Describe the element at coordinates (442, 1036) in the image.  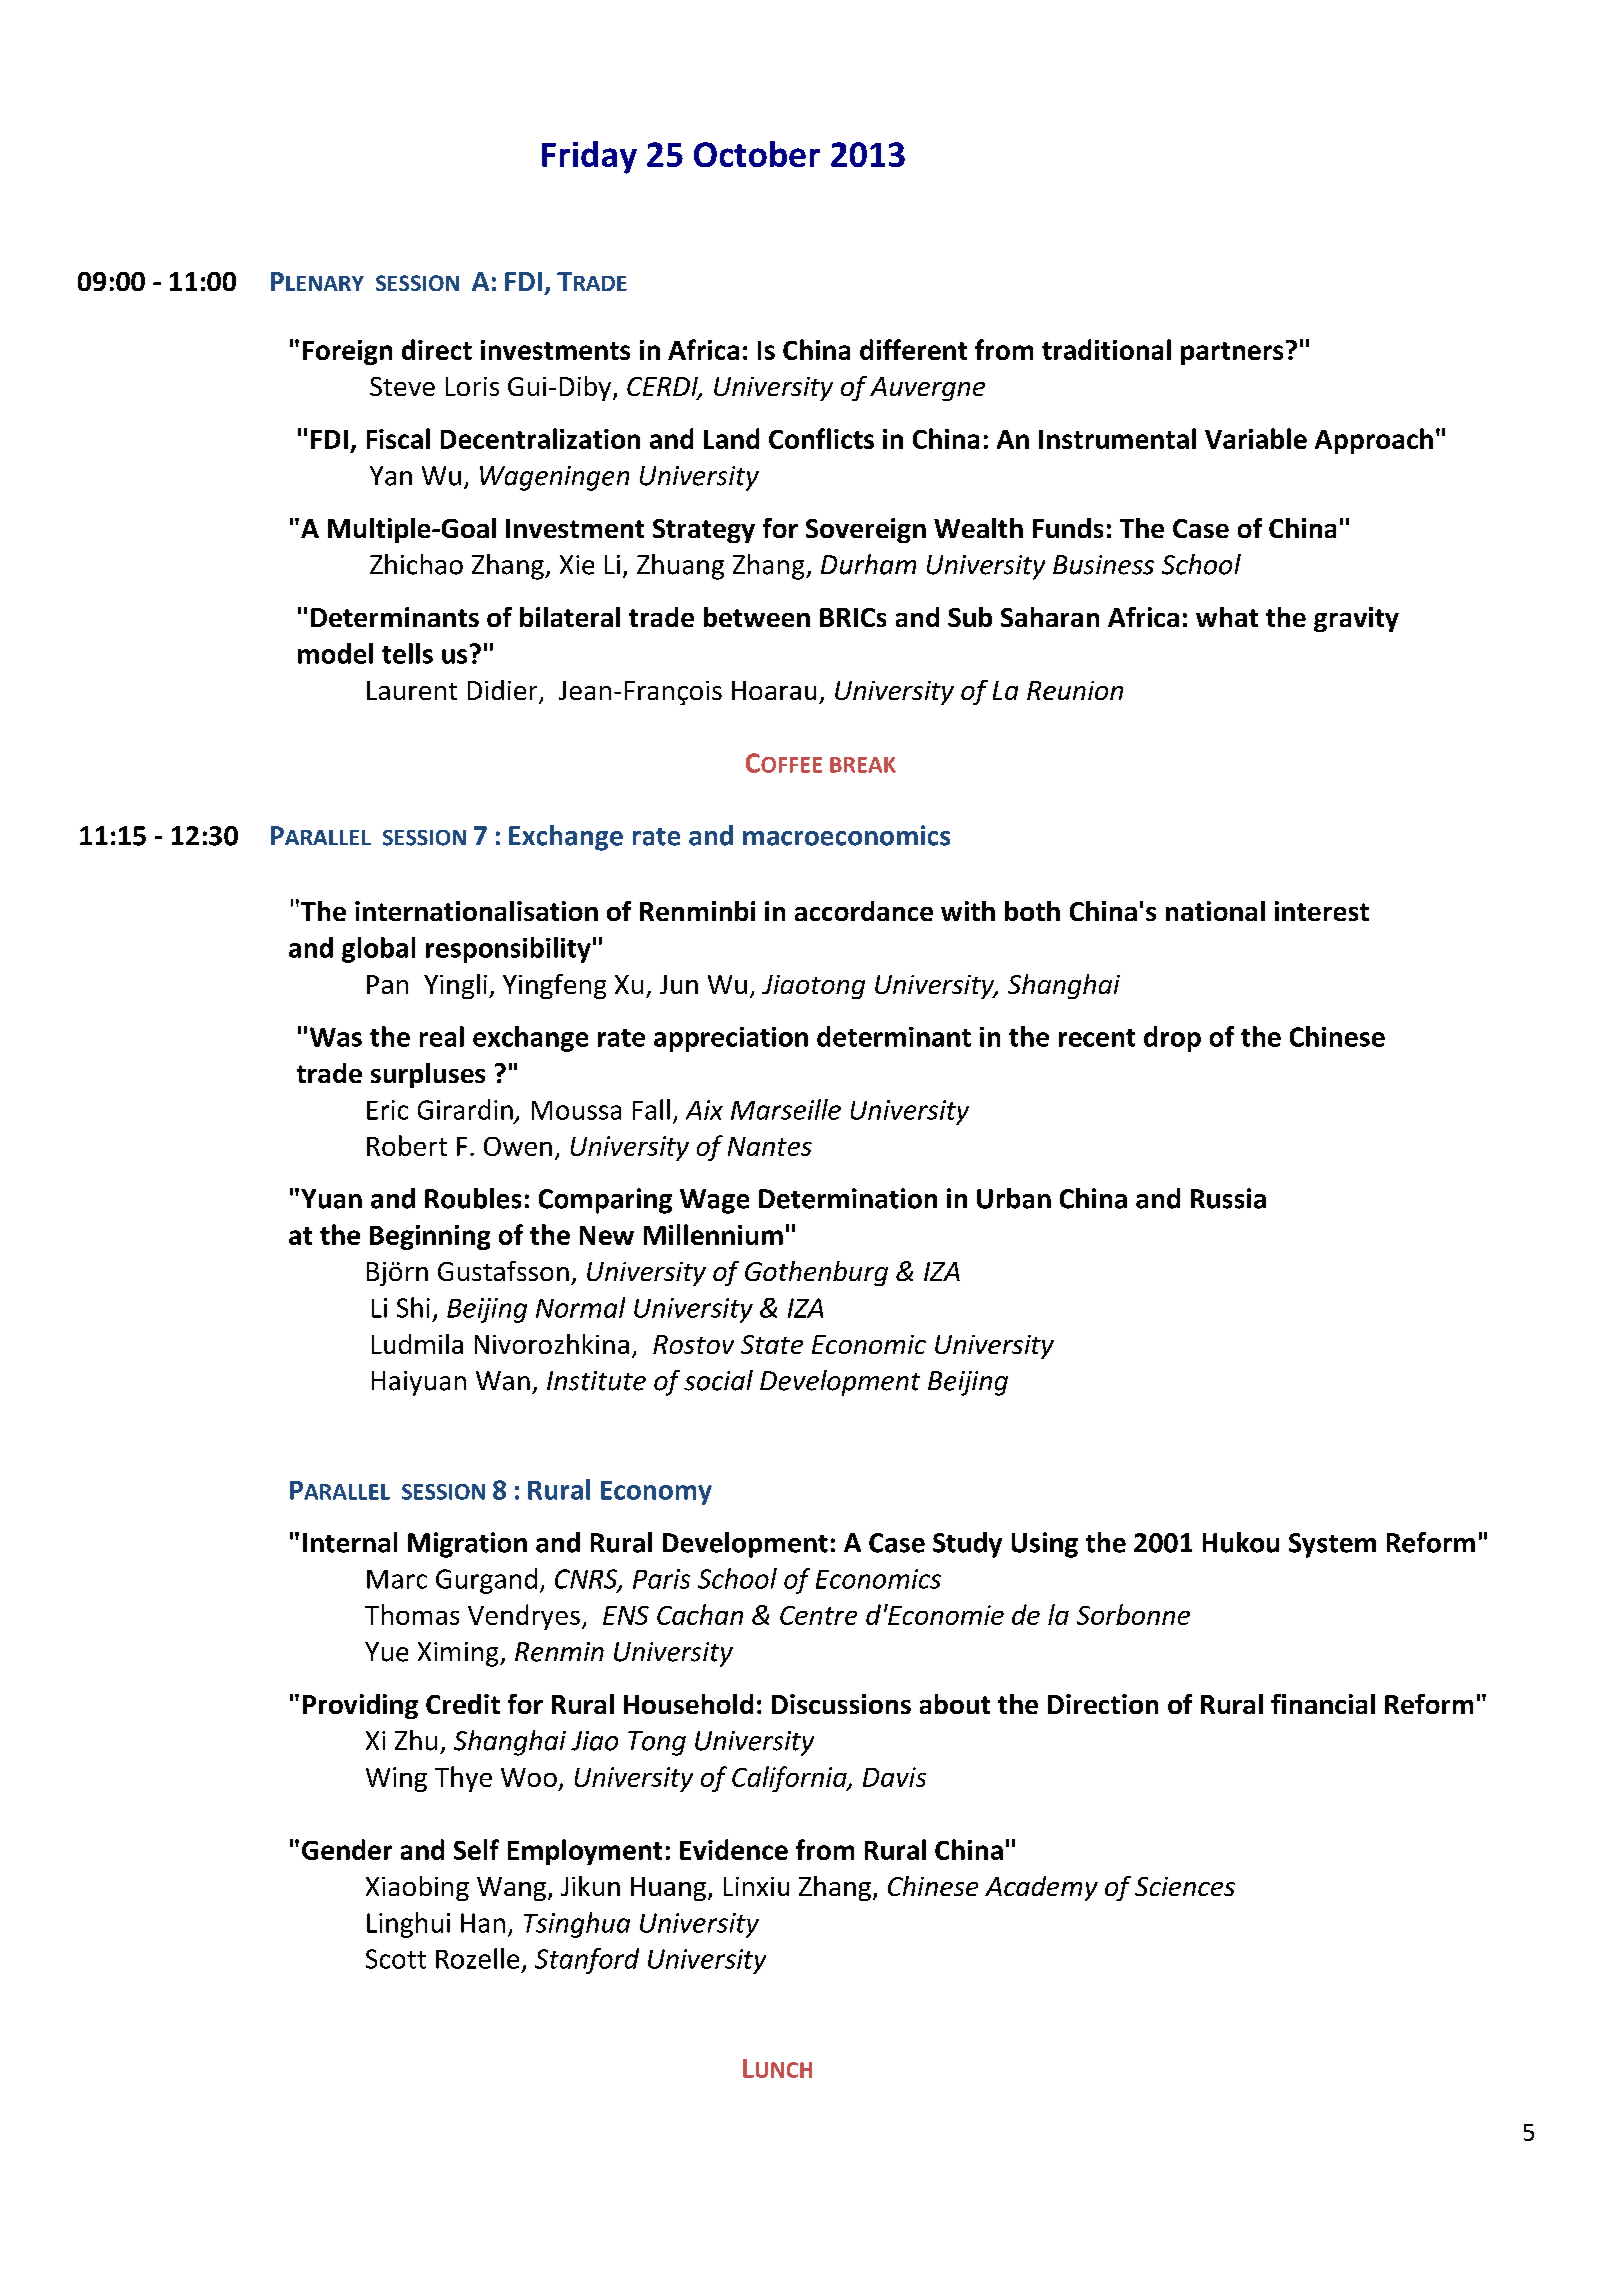
I see `real` at that location.
